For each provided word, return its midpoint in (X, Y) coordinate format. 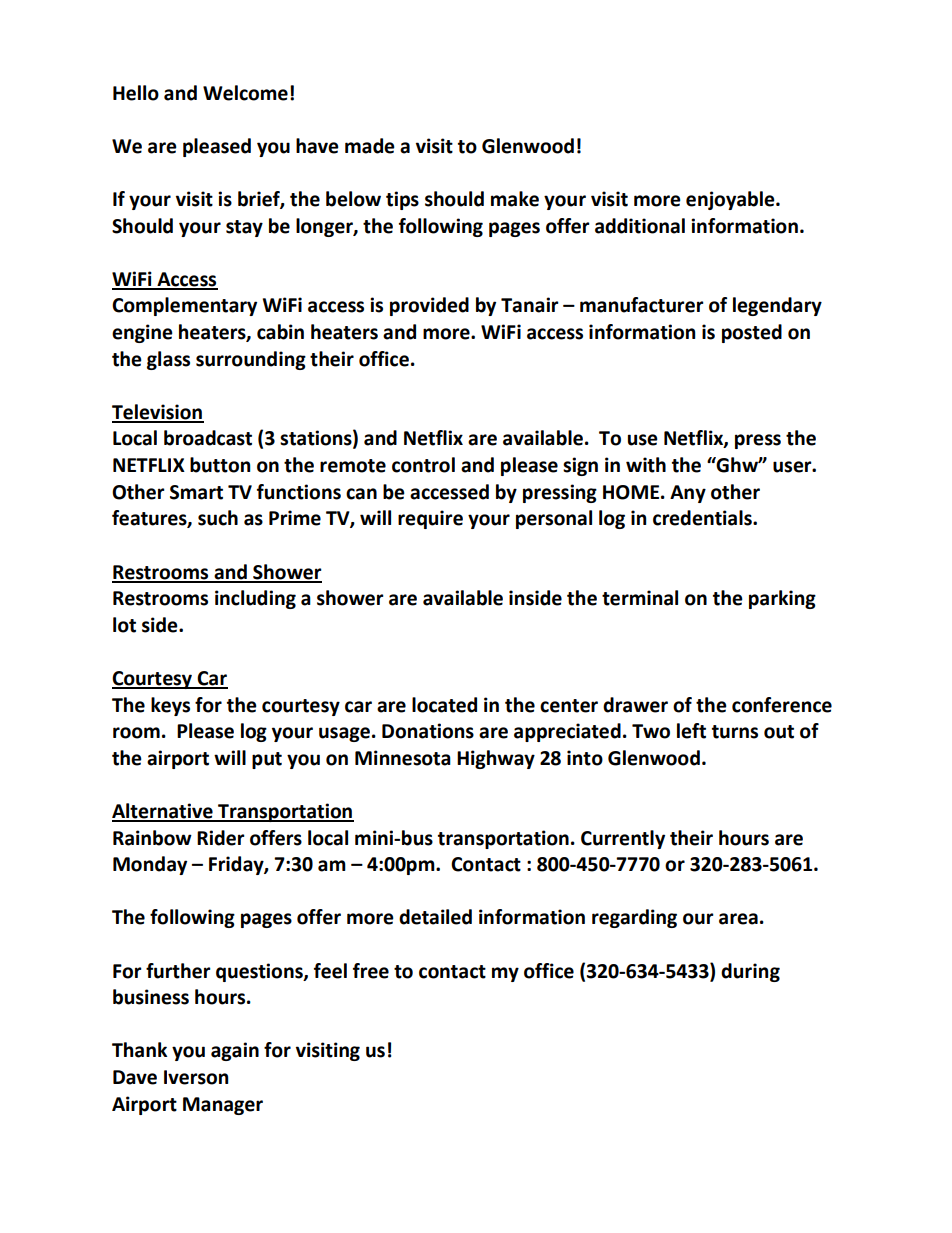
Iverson (196, 1077)
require (430, 519)
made (370, 146)
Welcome (245, 93)
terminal (640, 598)
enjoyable (731, 200)
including (255, 599)
